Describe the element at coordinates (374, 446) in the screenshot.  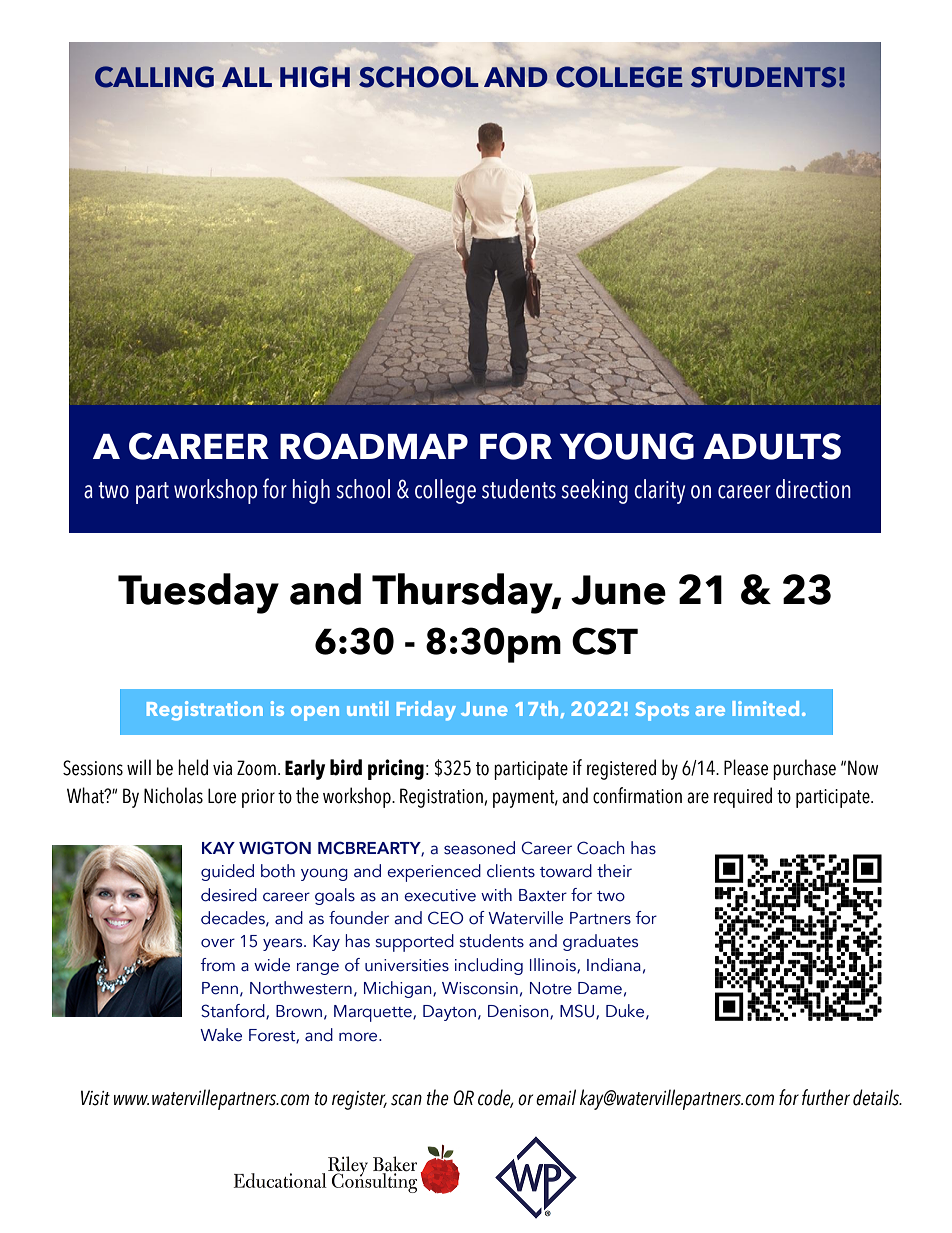
I see `ROADMAP` at that location.
